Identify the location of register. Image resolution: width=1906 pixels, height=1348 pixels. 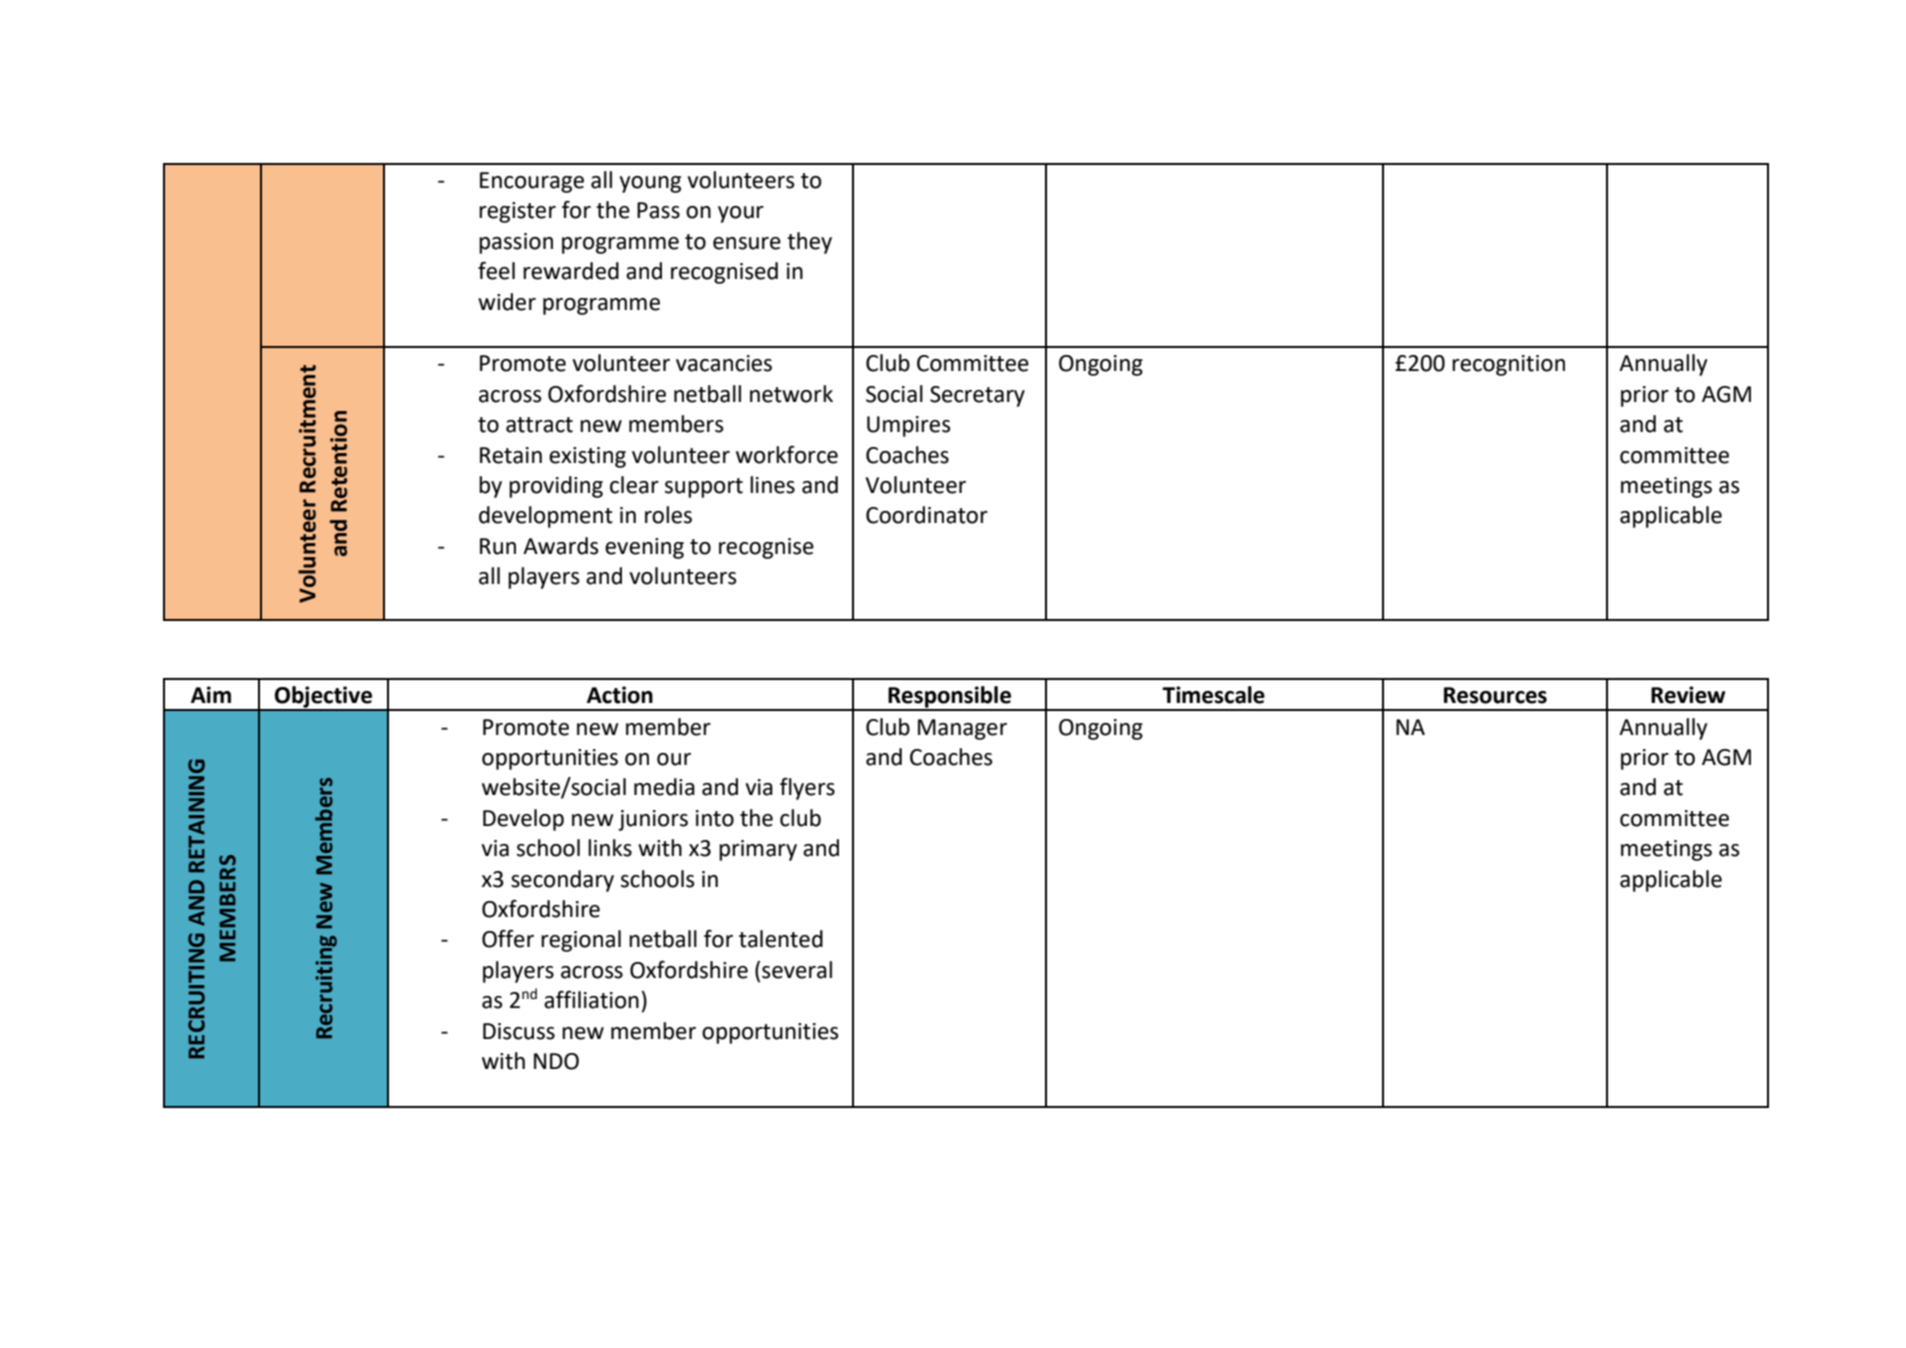
(517, 212).
